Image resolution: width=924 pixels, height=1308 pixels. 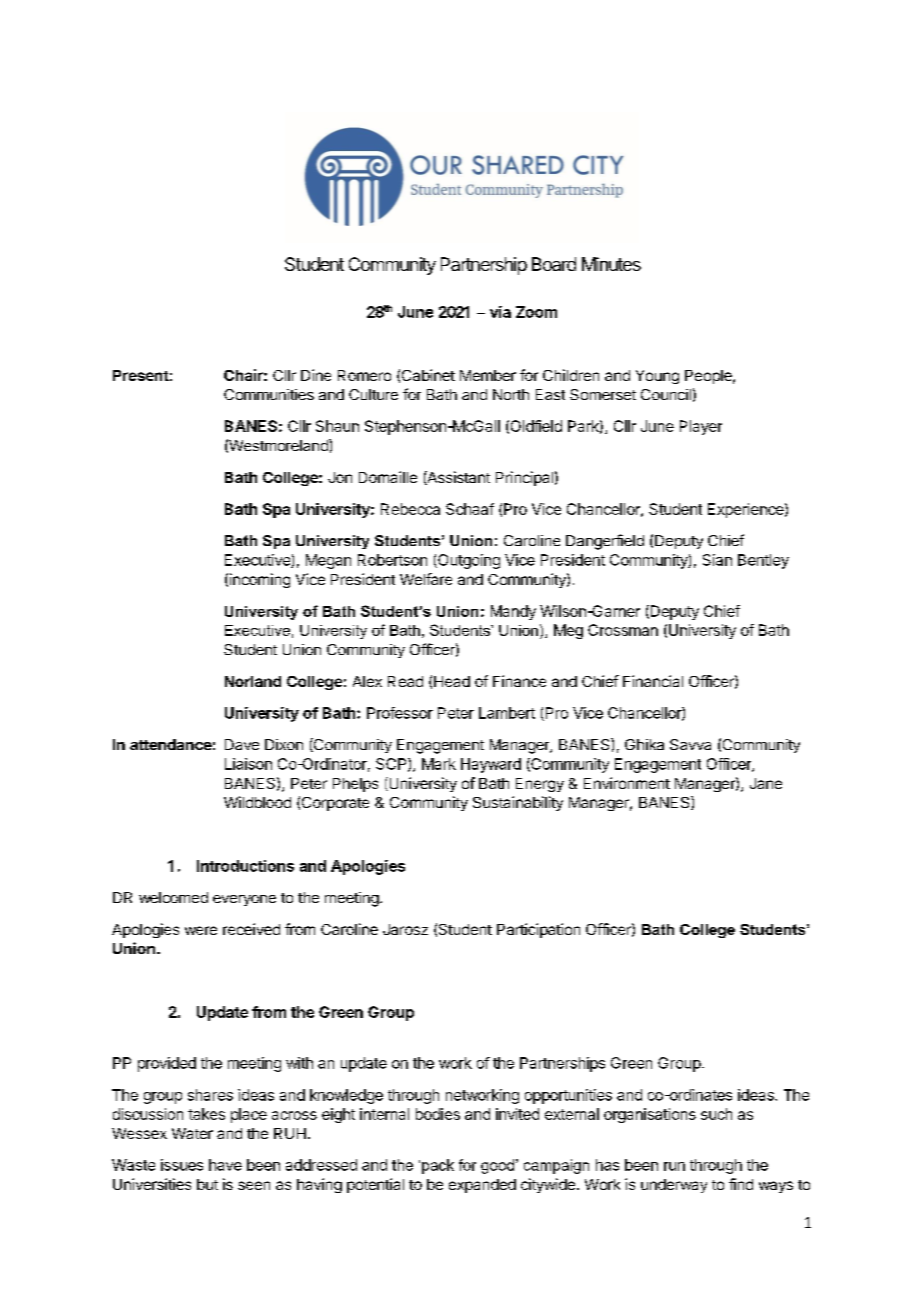 What do you see at coordinates (500, 312) in the screenshot?
I see `via` at bounding box center [500, 312].
